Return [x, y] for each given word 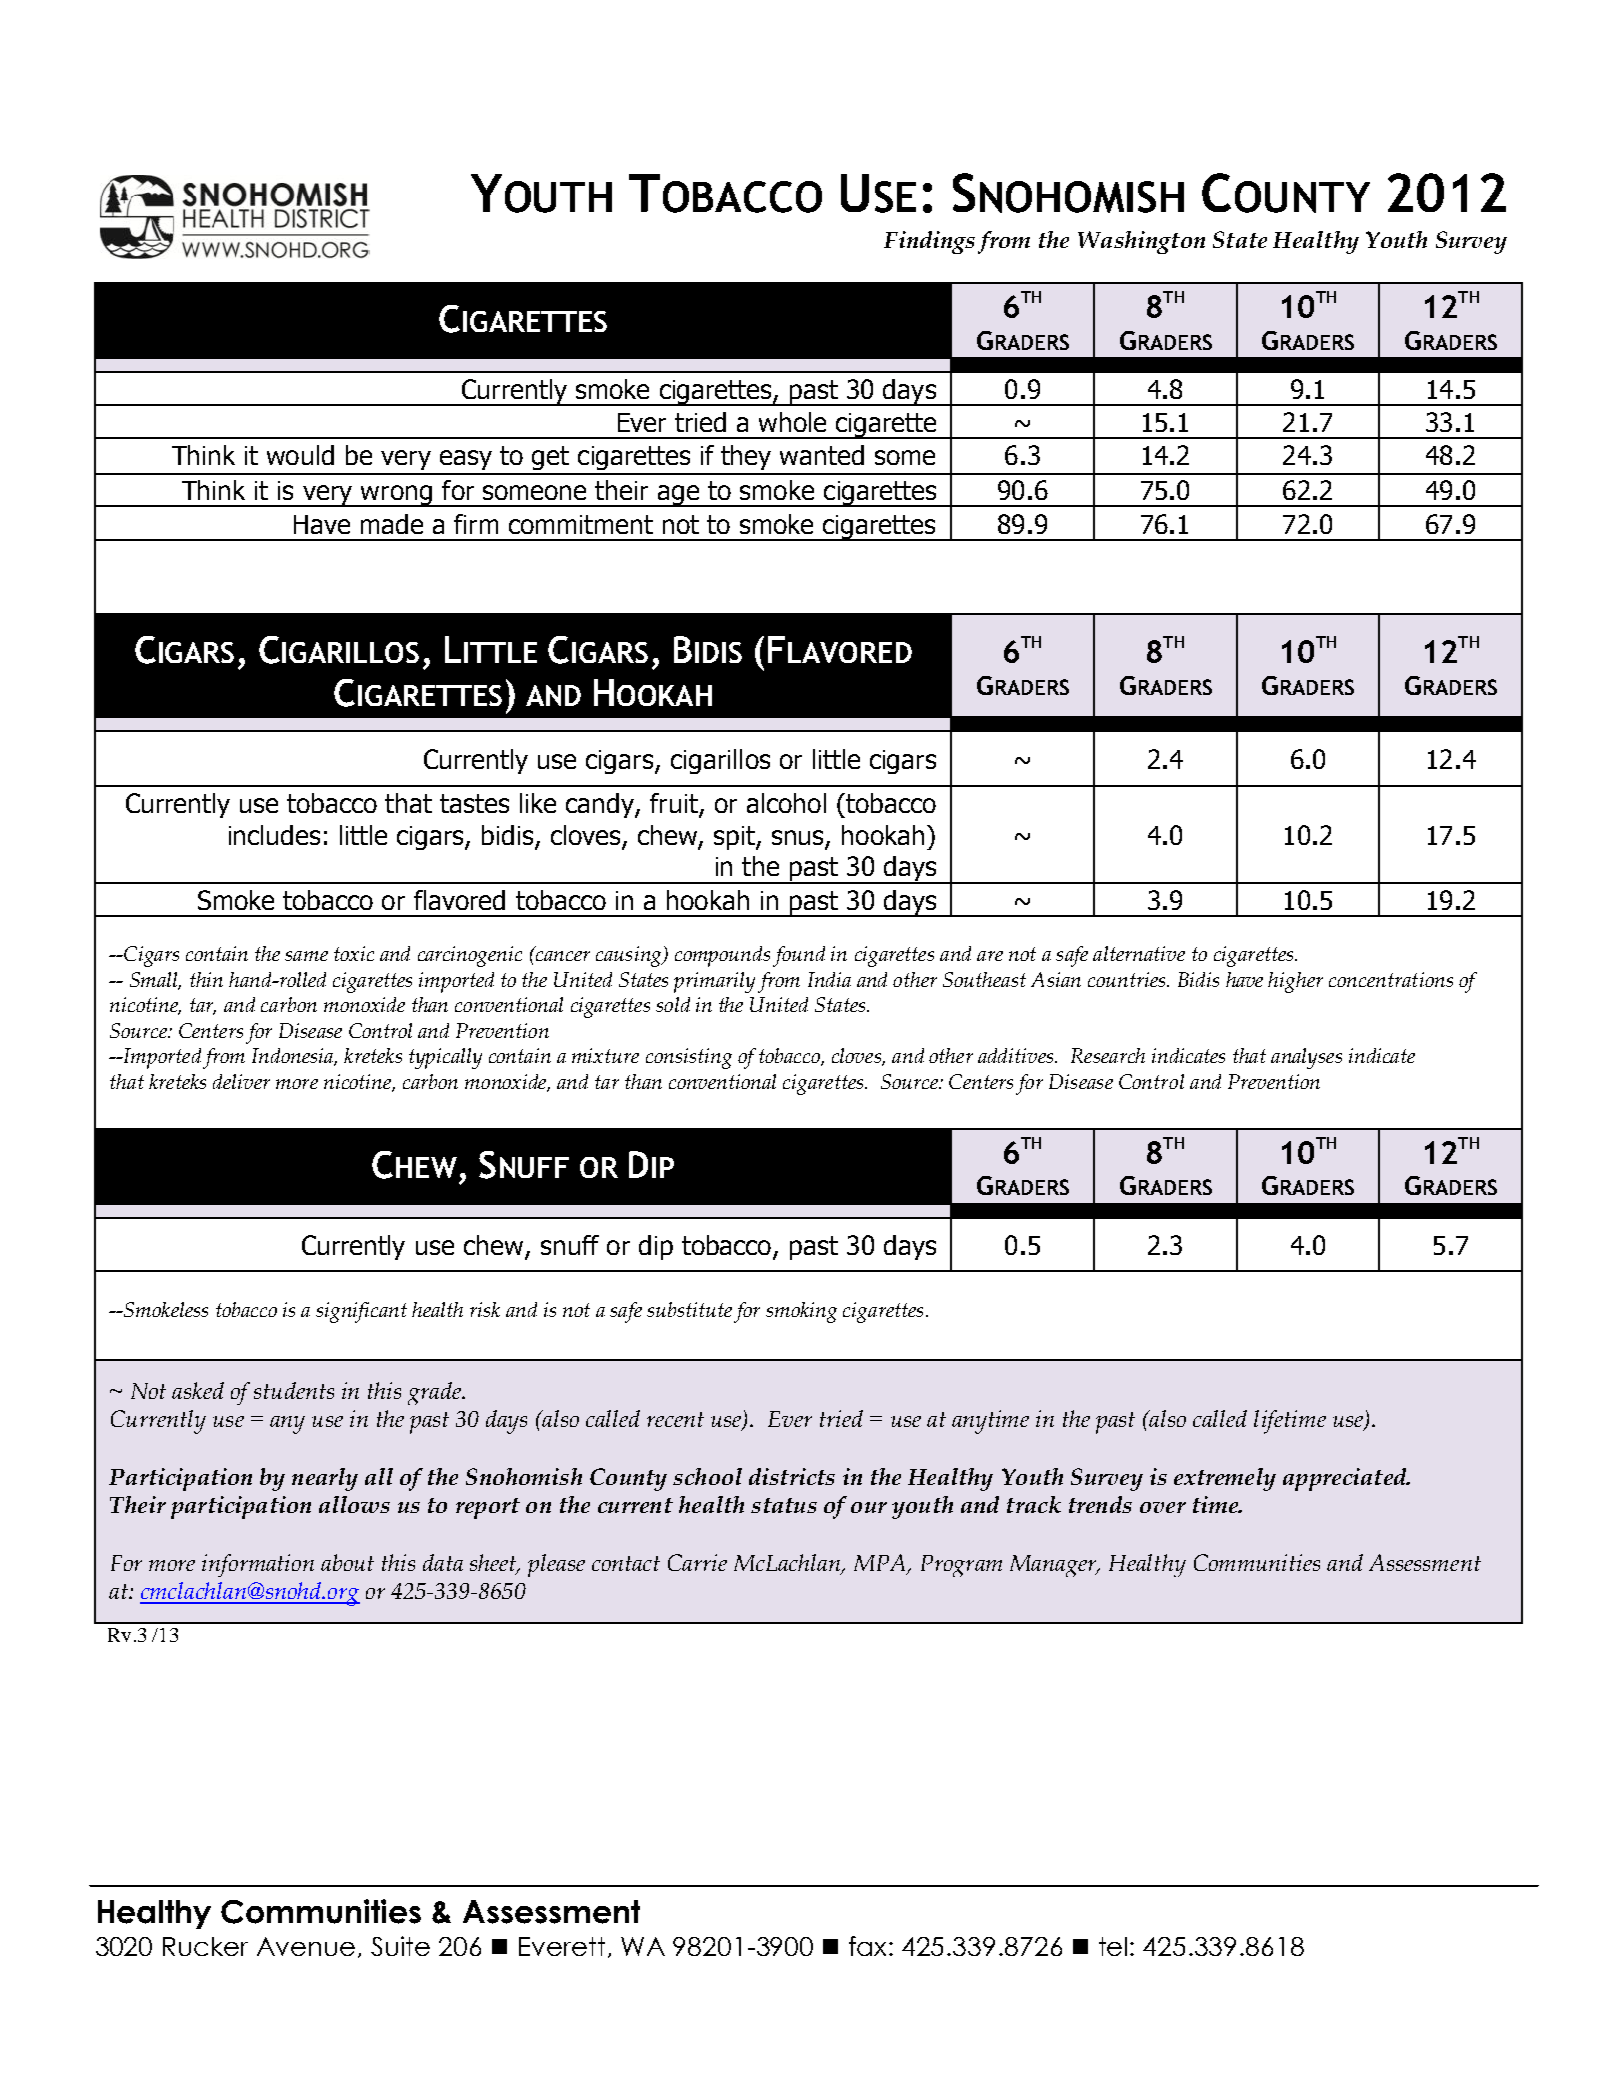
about [347, 1562]
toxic [354, 953]
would [300, 455]
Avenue [306, 1946]
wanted [822, 455]
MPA [881, 1564]
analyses [1306, 1058]
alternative [1139, 953]
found [799, 956]
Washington [1141, 242]
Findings [929, 242]
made [392, 524]
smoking [801, 1312]
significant [361, 1312]
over [1163, 1507]
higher [1295, 982]
